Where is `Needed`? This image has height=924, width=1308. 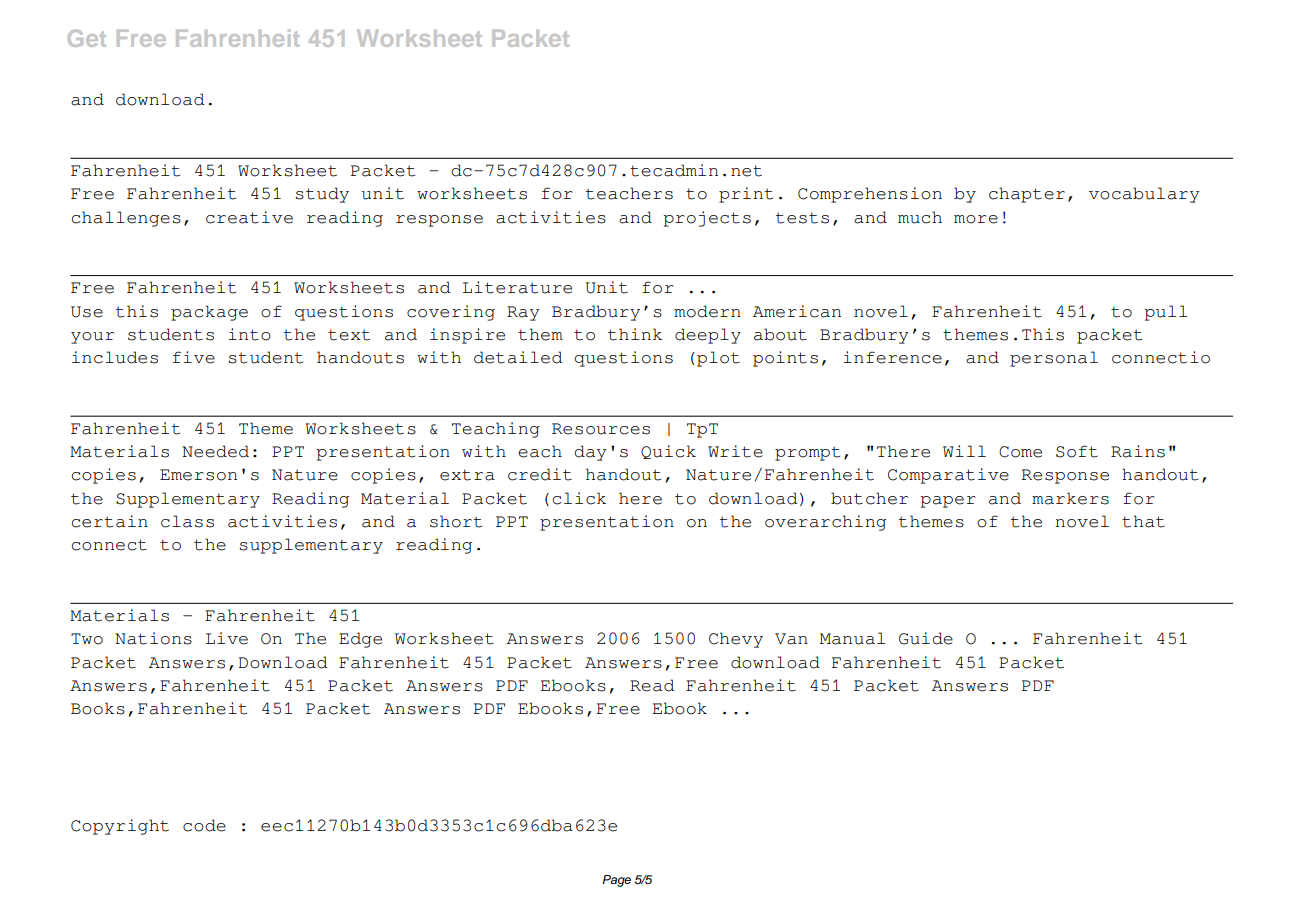
Needed is located at coordinates (215, 451).
